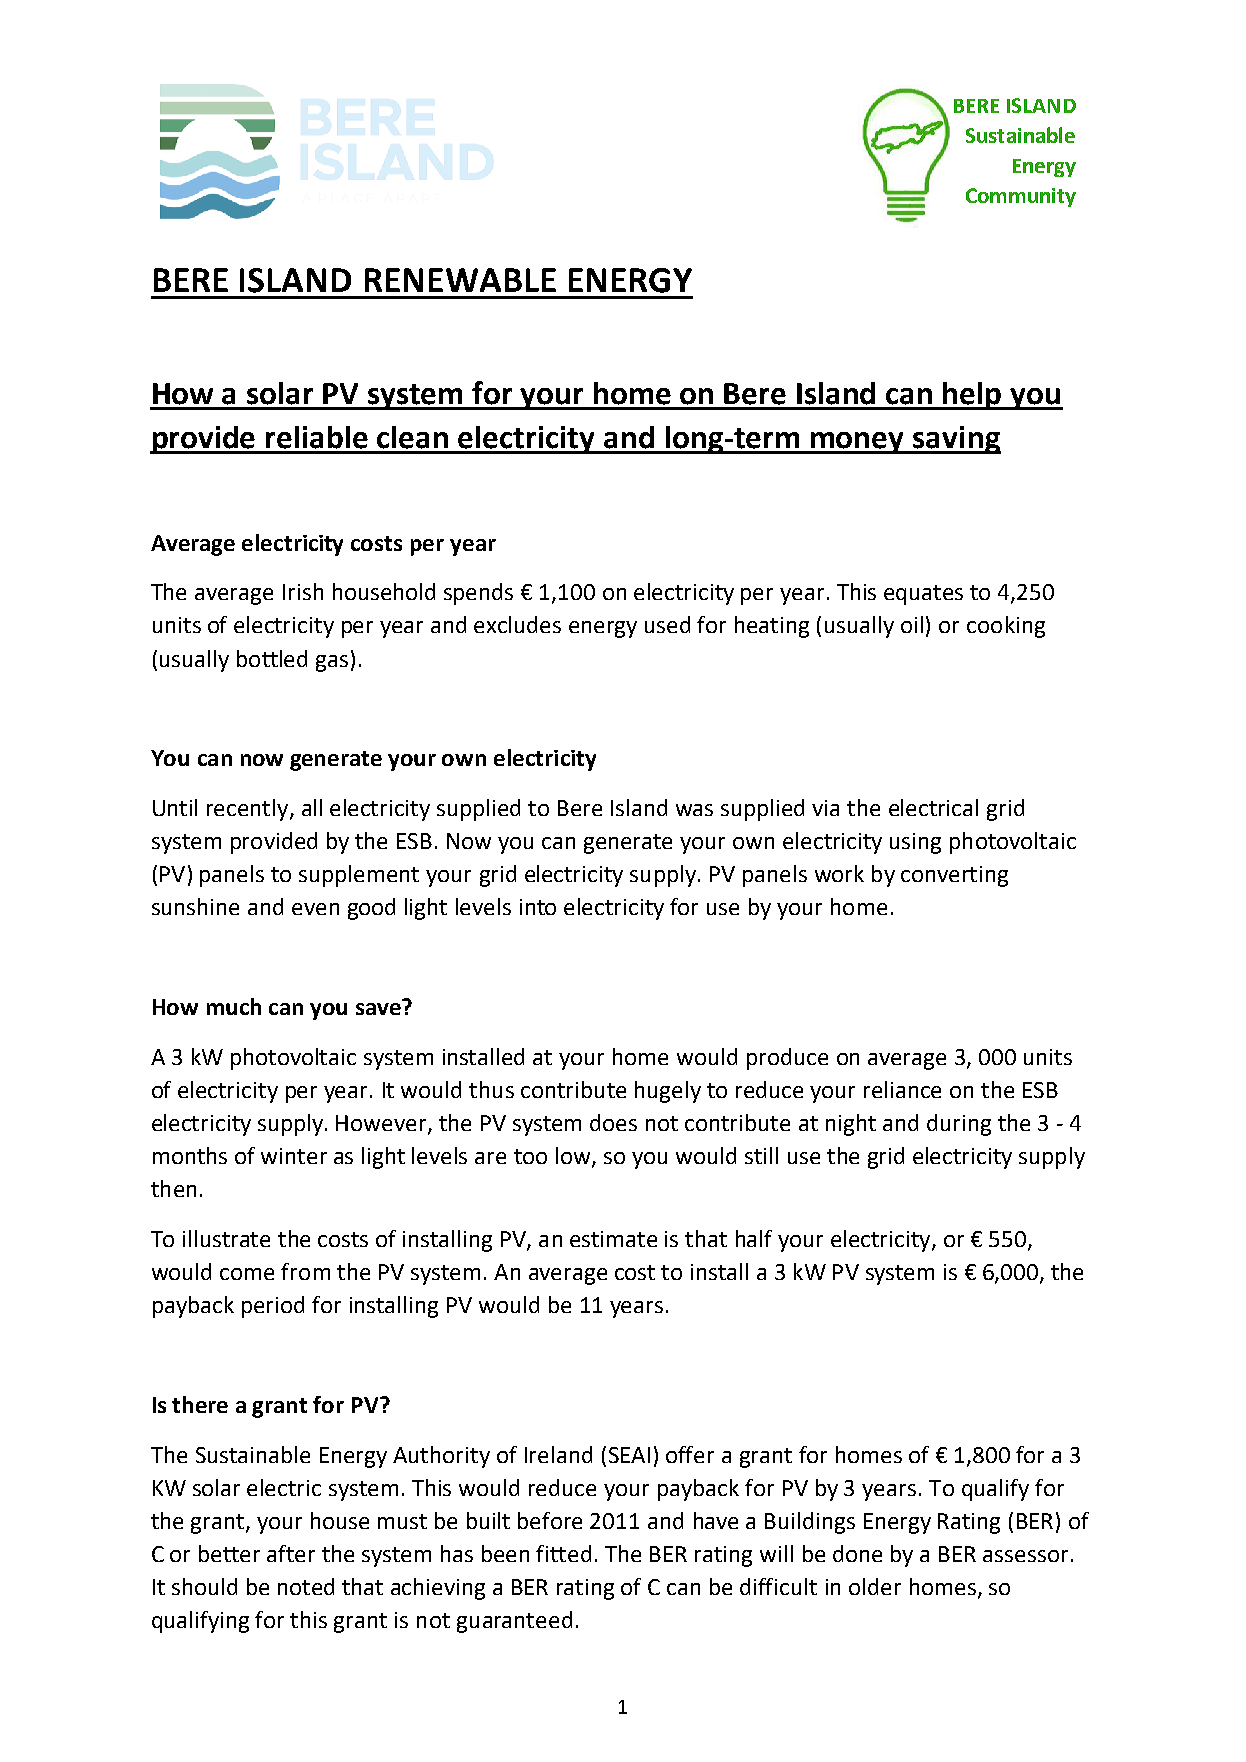  What do you see at coordinates (858, 443) in the screenshot?
I see `money` at bounding box center [858, 443].
